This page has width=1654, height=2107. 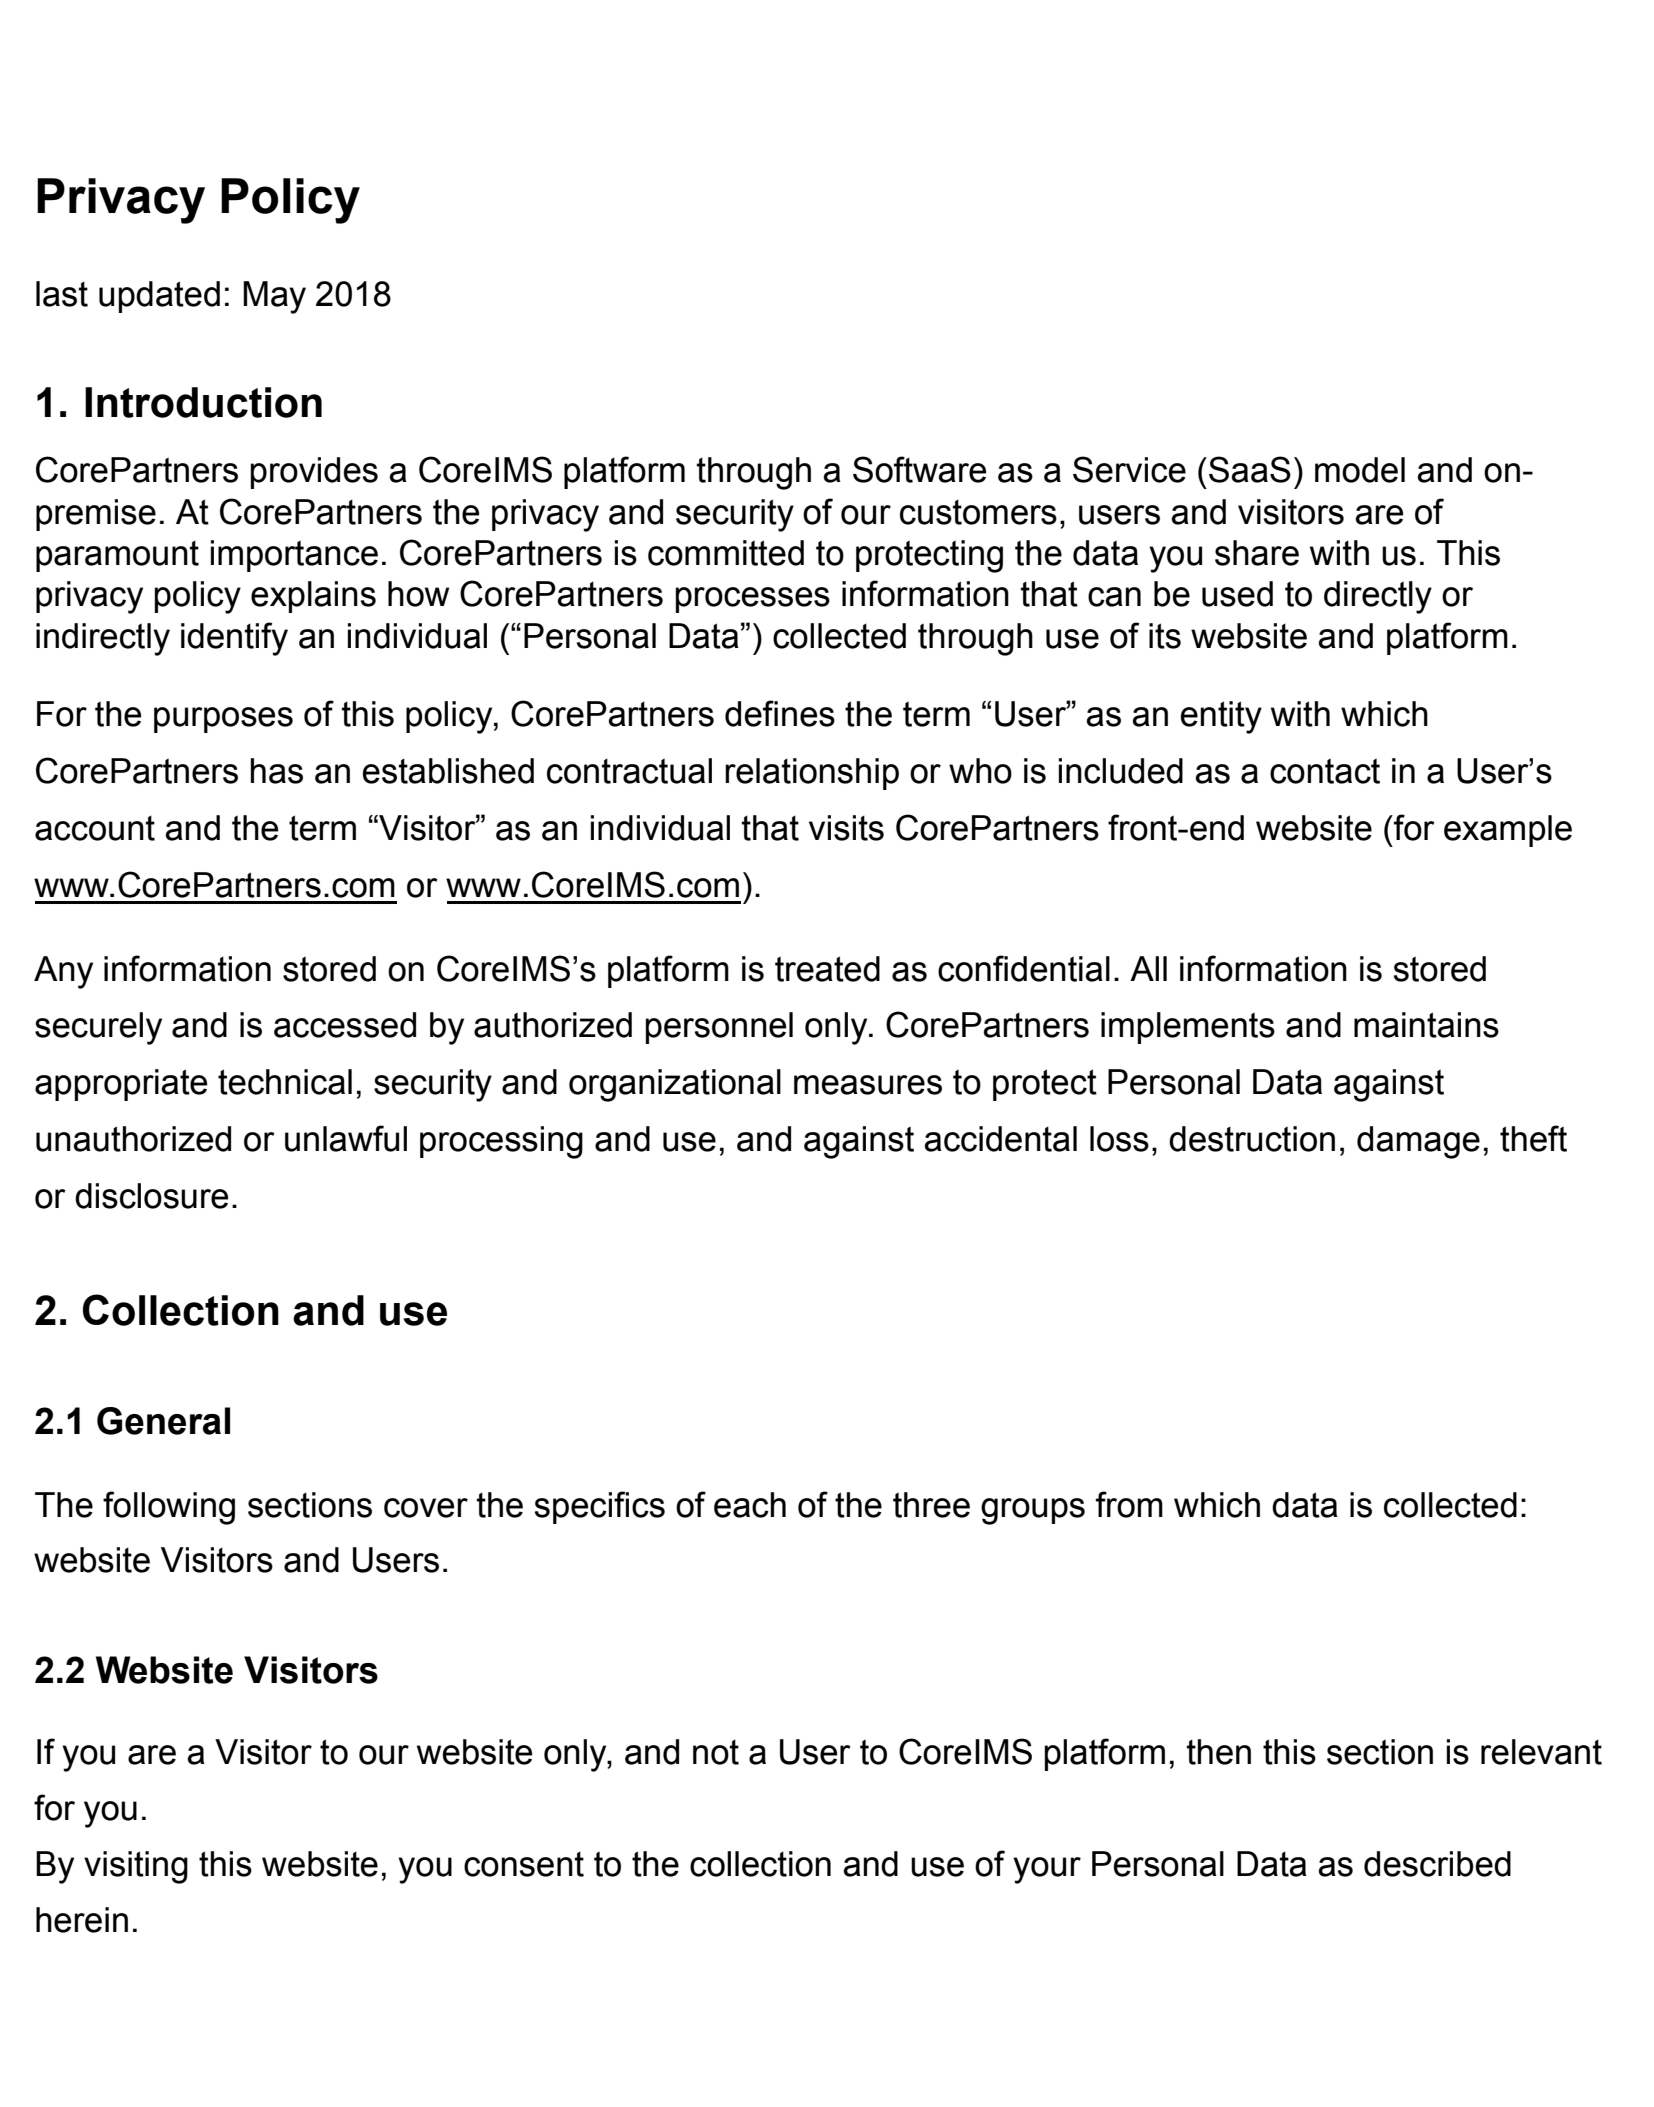 I want to click on visiting, so click(x=136, y=1867).
